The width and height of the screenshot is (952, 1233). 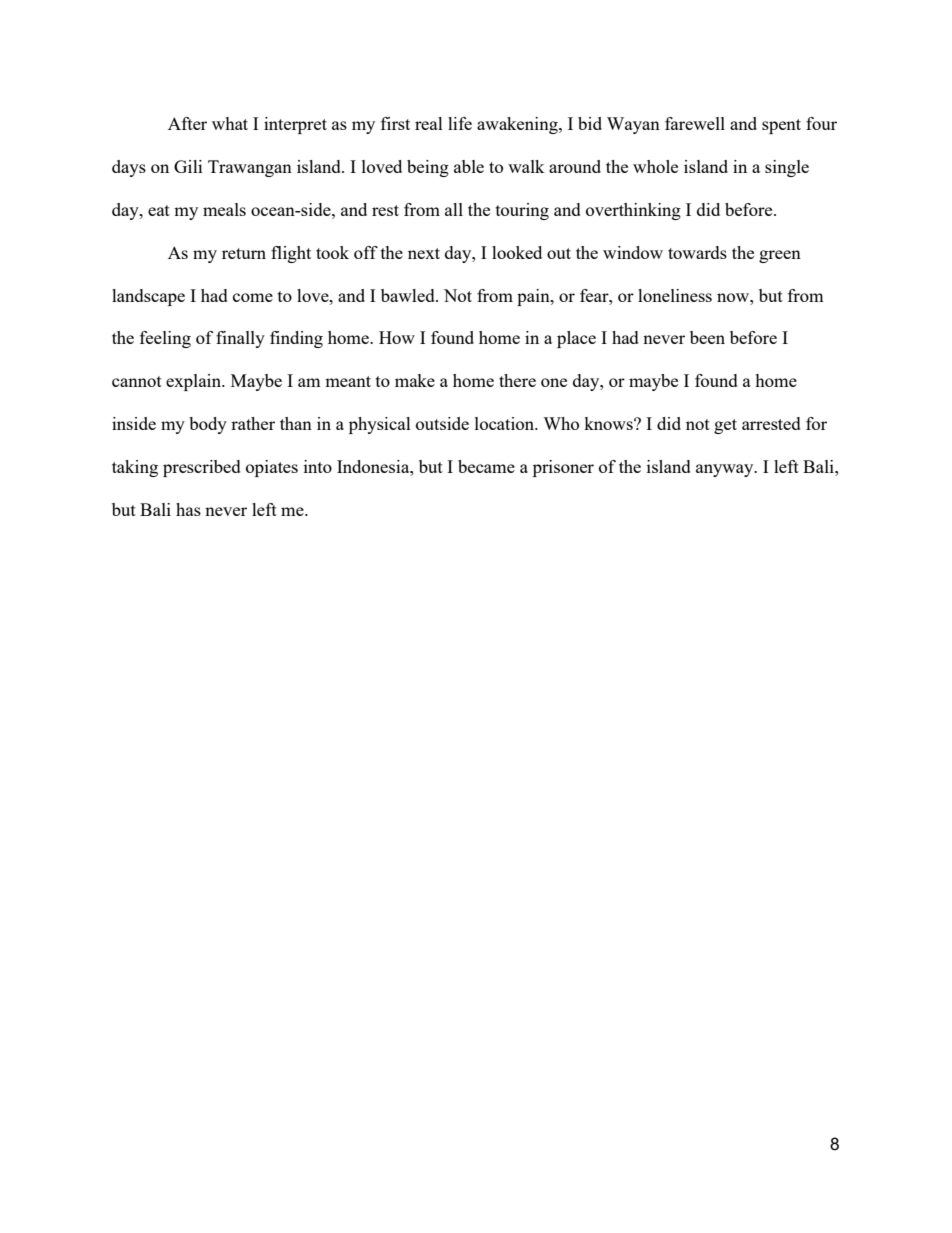 I want to click on what, so click(x=230, y=123).
